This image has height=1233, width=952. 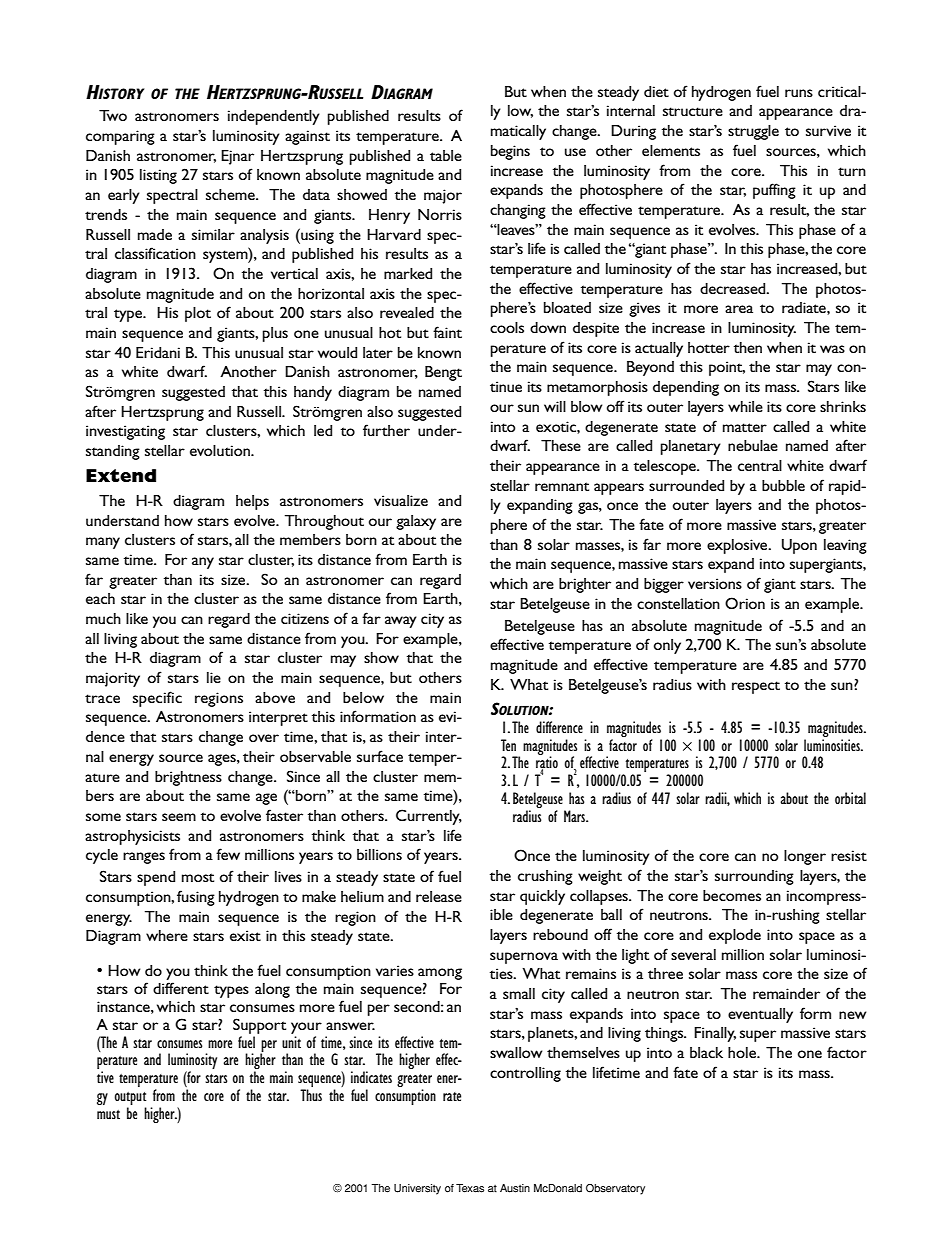 What do you see at coordinates (108, 1114) in the image?
I see `must` at bounding box center [108, 1114].
